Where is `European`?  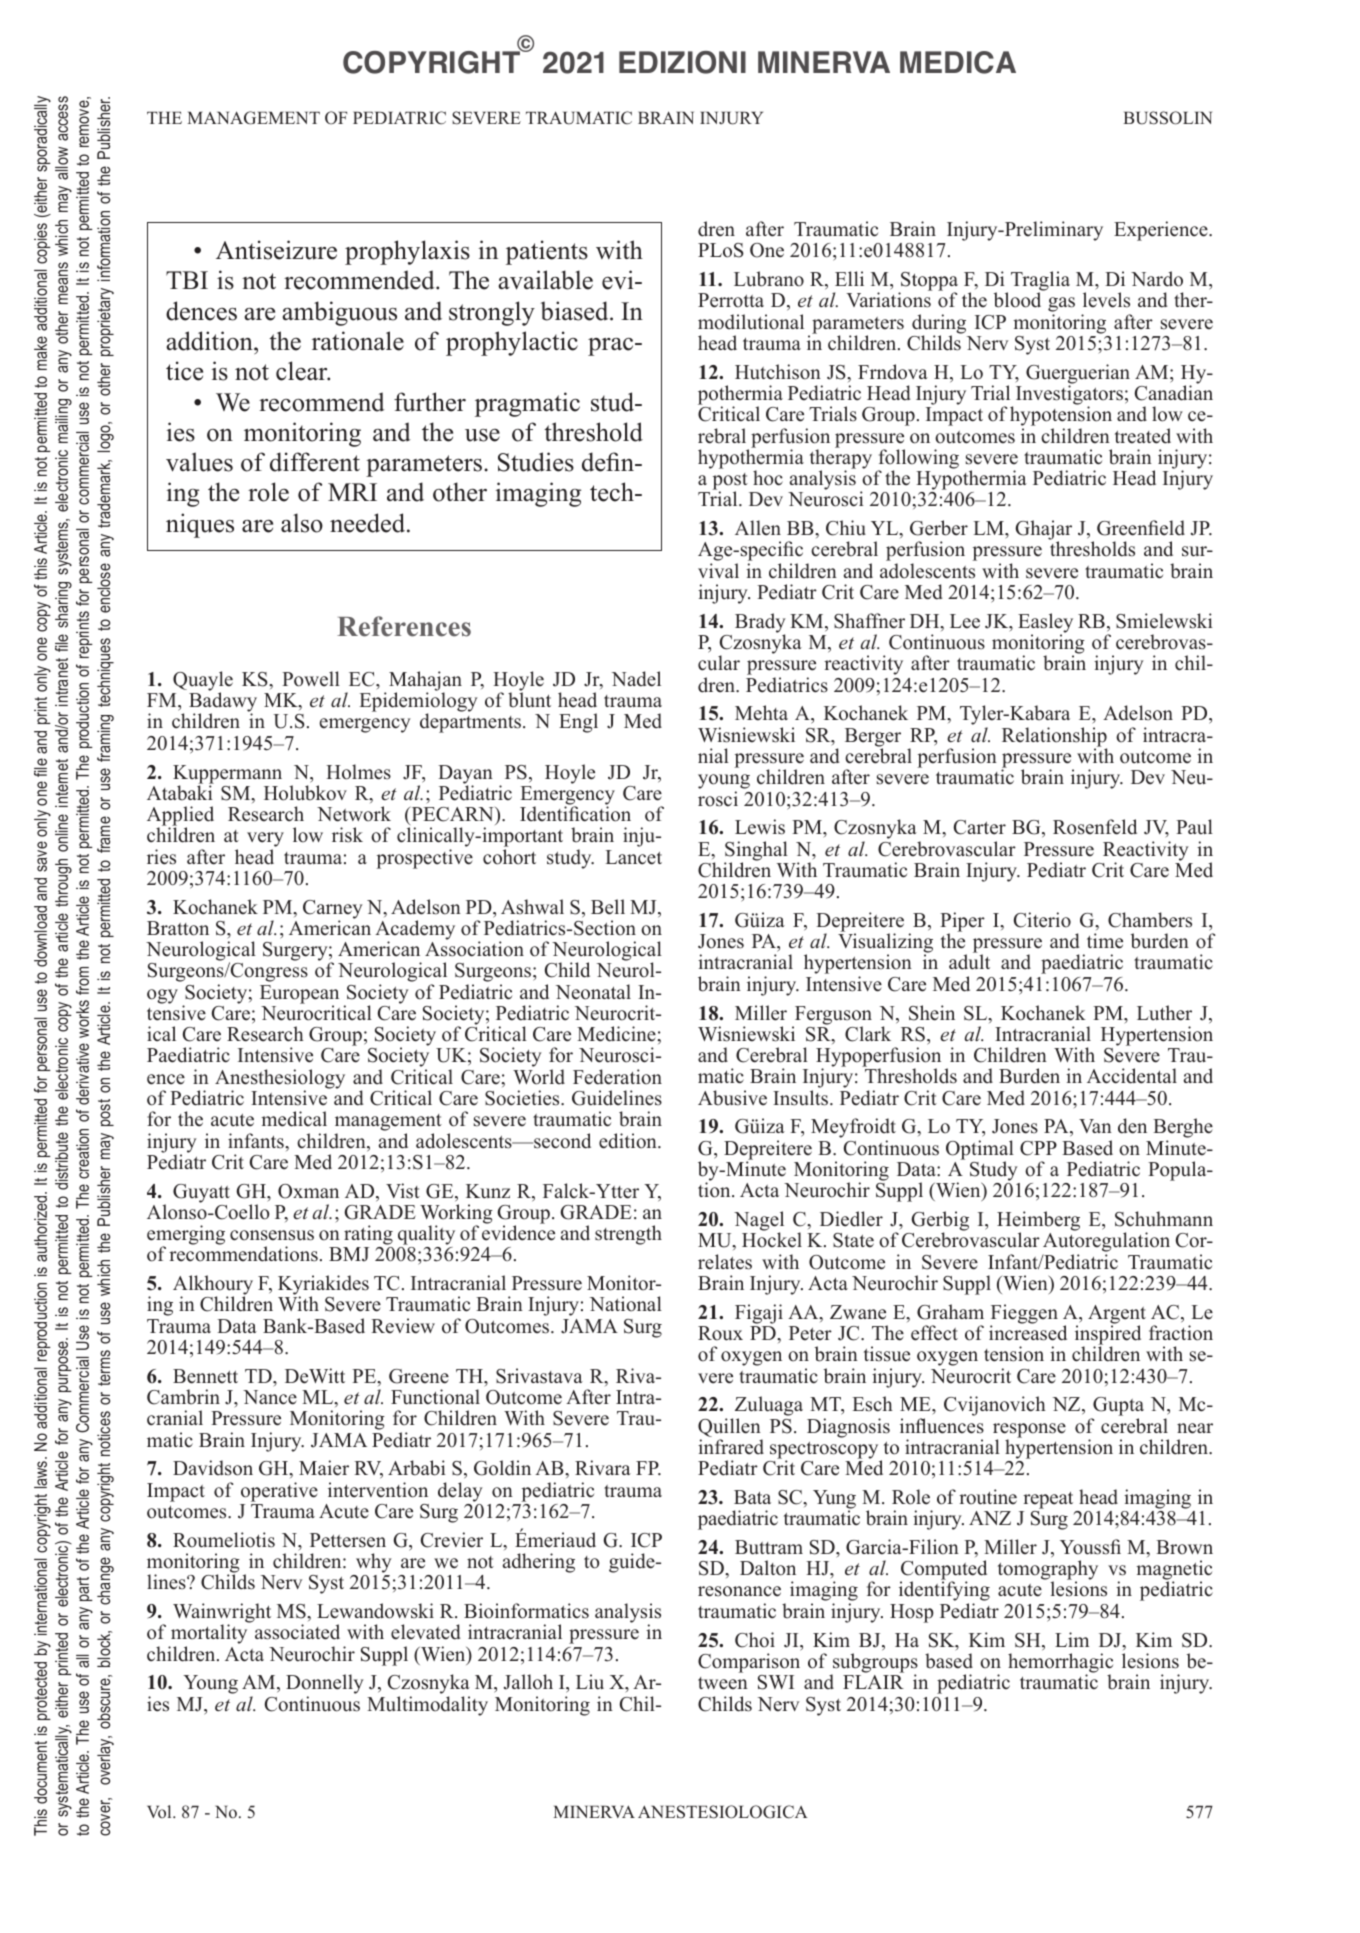
European is located at coordinates (299, 995).
